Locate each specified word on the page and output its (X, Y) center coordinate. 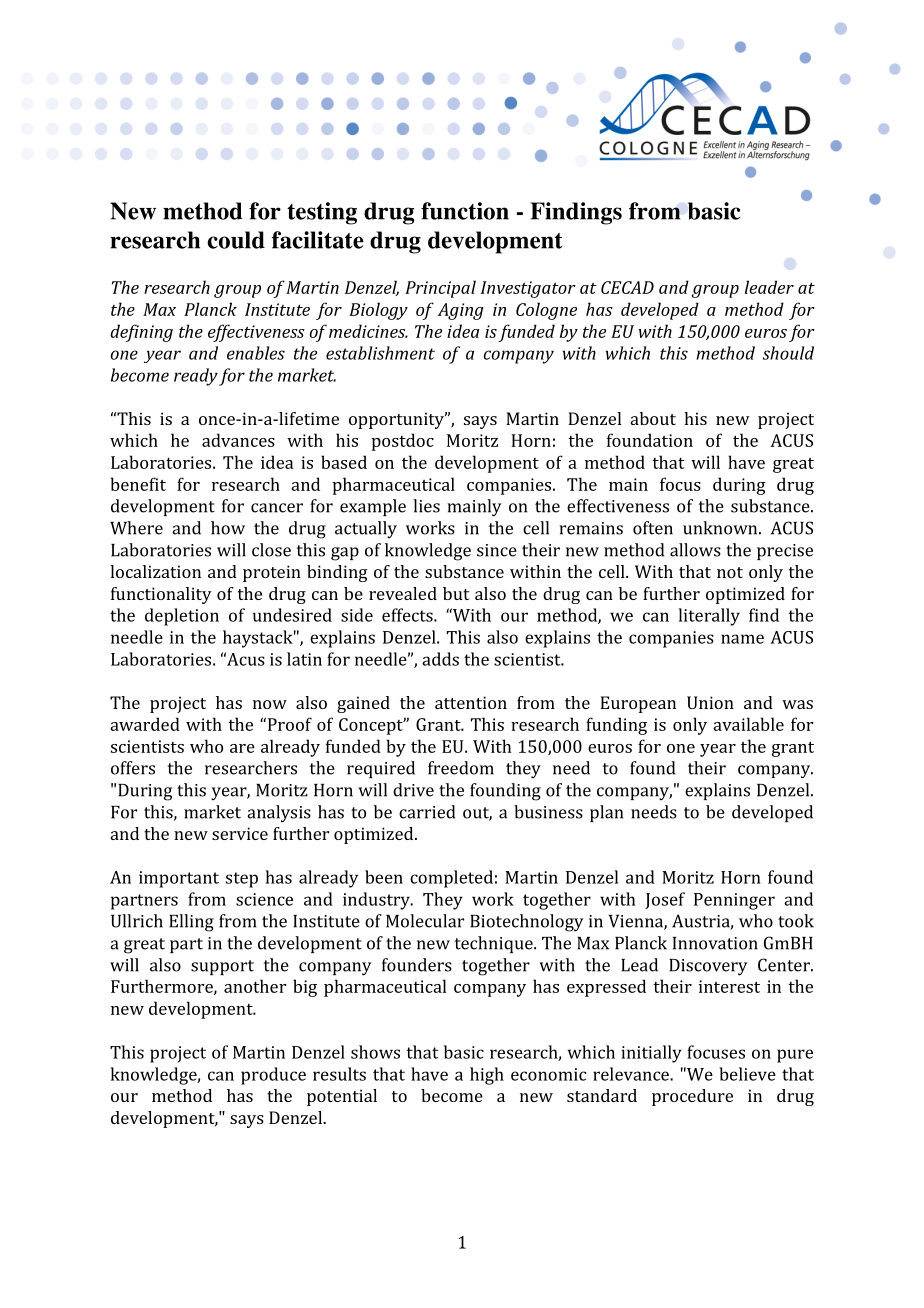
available (748, 724)
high (487, 1076)
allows (695, 550)
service (240, 833)
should (788, 353)
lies (426, 506)
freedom (461, 768)
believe (747, 1074)
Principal (440, 289)
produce (273, 1076)
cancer (277, 508)
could (236, 240)
